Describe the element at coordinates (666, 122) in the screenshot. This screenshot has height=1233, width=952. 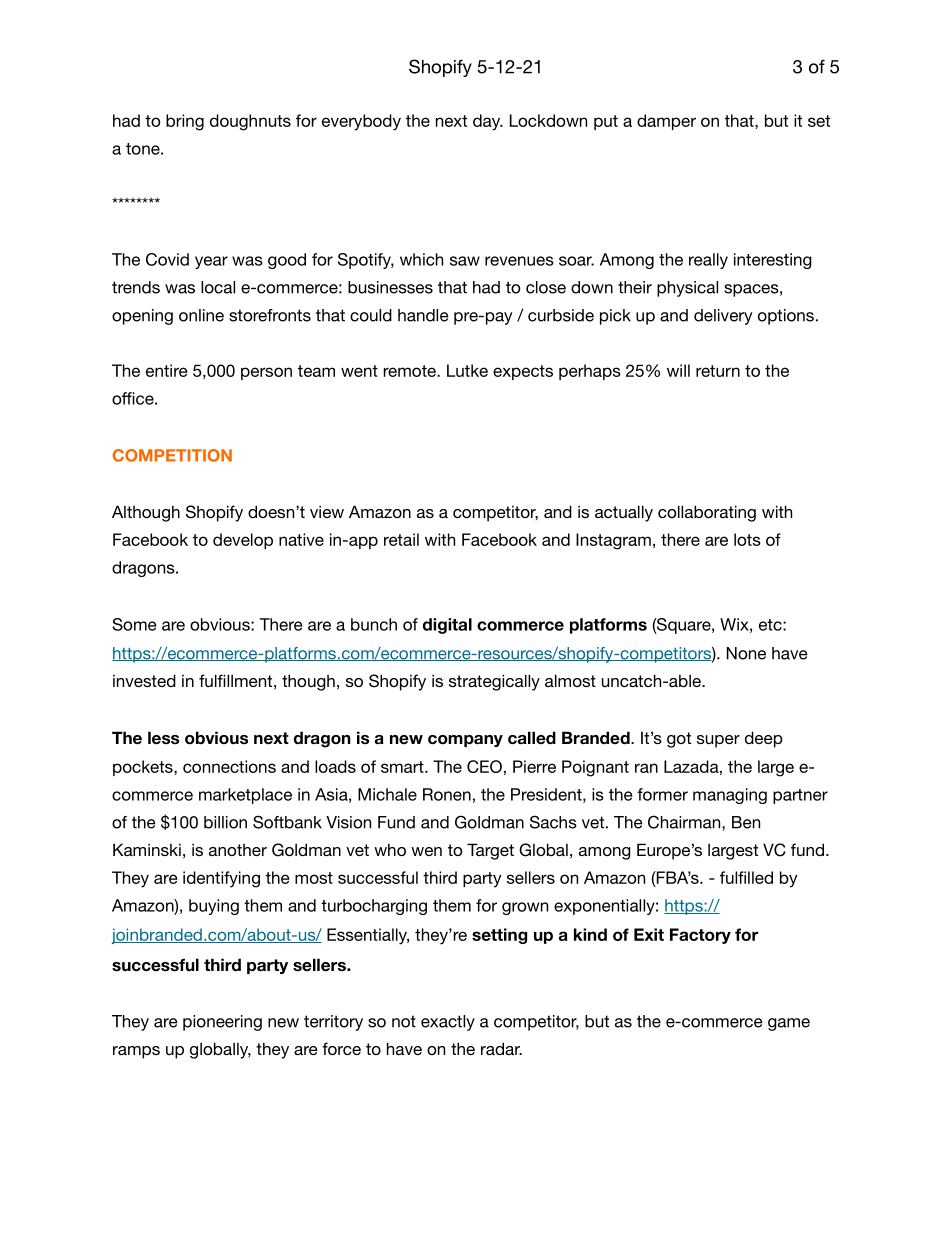
I see `damper` at that location.
